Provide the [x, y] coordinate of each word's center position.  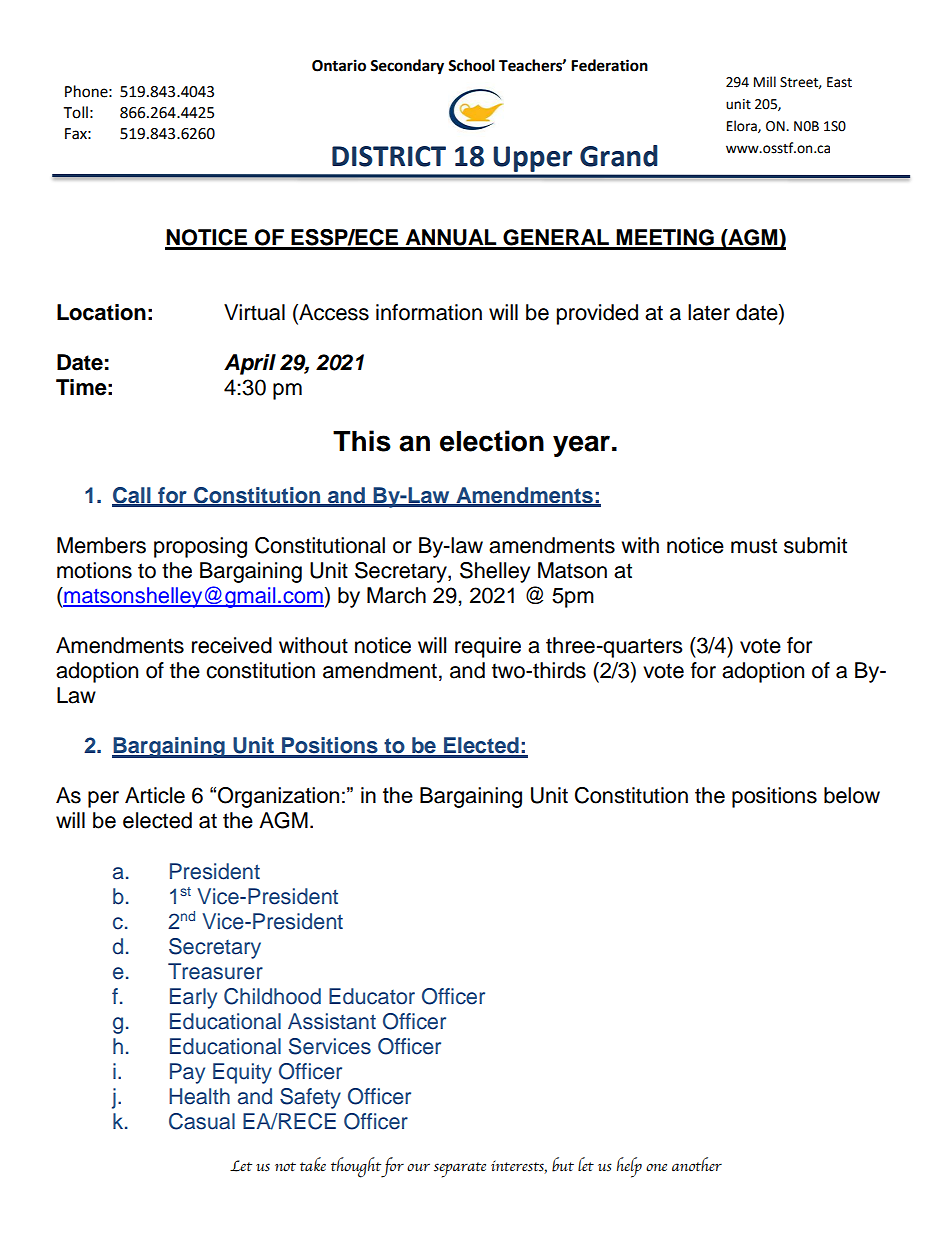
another [697, 1164]
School [471, 65]
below [852, 795]
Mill [765, 81]
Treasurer [215, 971]
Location [101, 312]
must [754, 546]
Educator [372, 996]
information [429, 312]
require [488, 647]
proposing [200, 547]
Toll [75, 112]
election [492, 441]
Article [155, 795]
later [709, 312]
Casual [202, 1121]
